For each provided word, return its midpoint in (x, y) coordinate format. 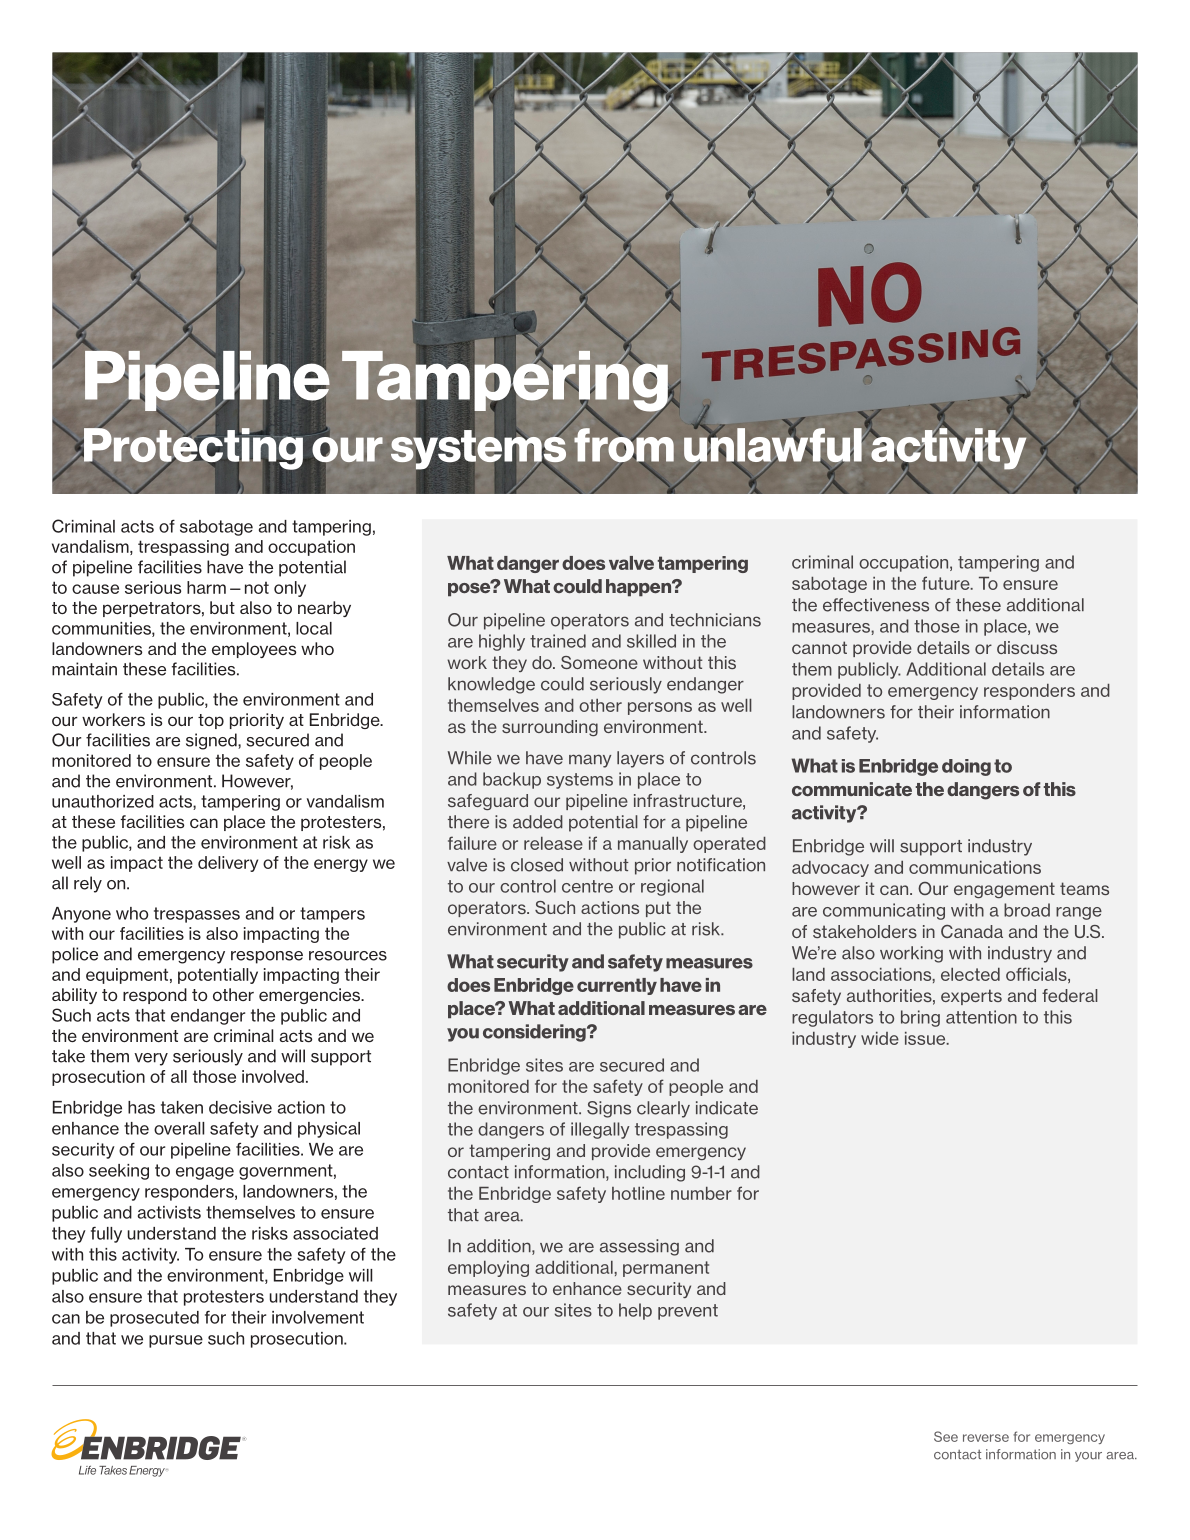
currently (617, 986)
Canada (972, 931)
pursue (176, 1341)
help (635, 1311)
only (290, 589)
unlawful (774, 445)
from (624, 445)
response (267, 957)
